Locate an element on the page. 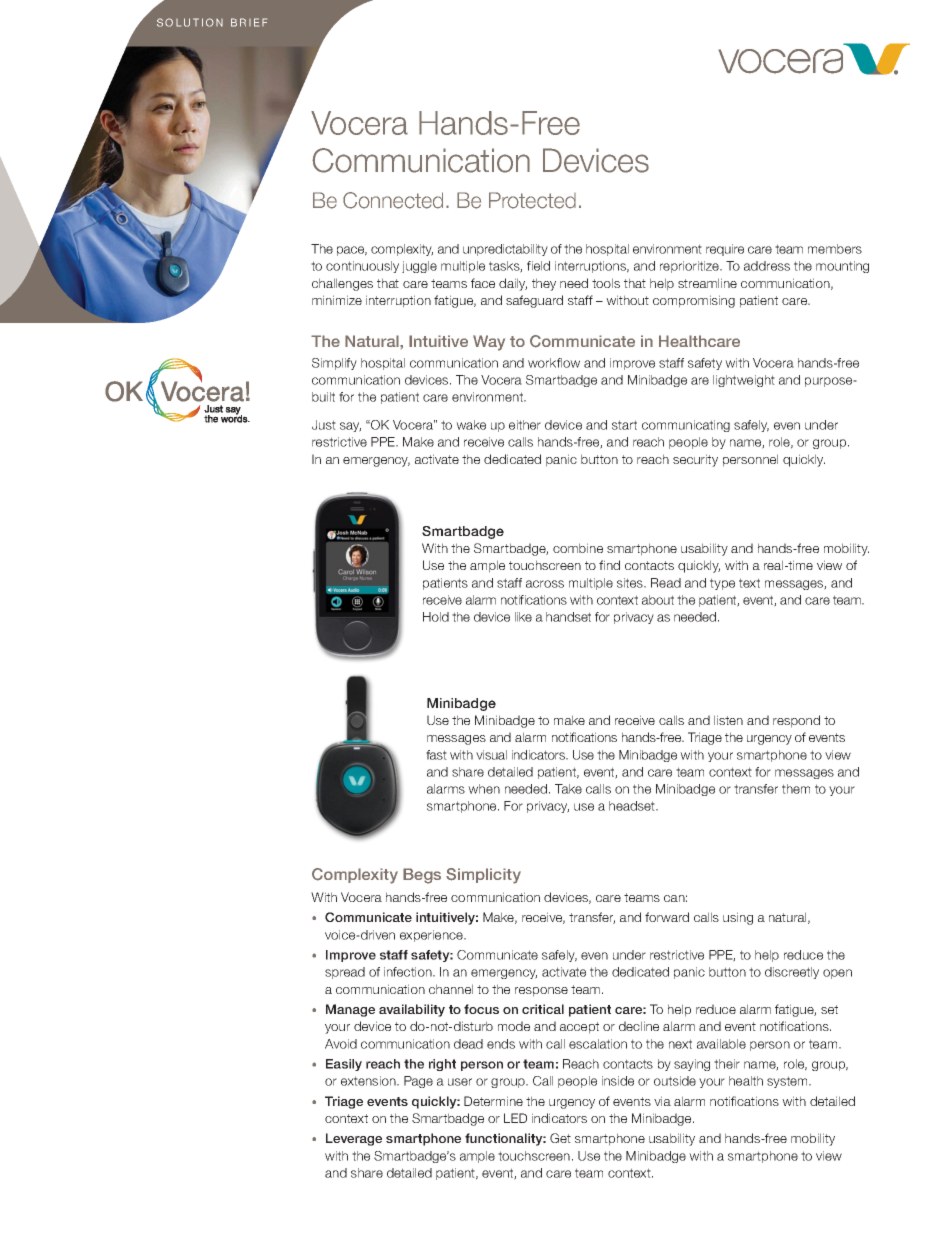  BRIEF is located at coordinates (249, 22).
